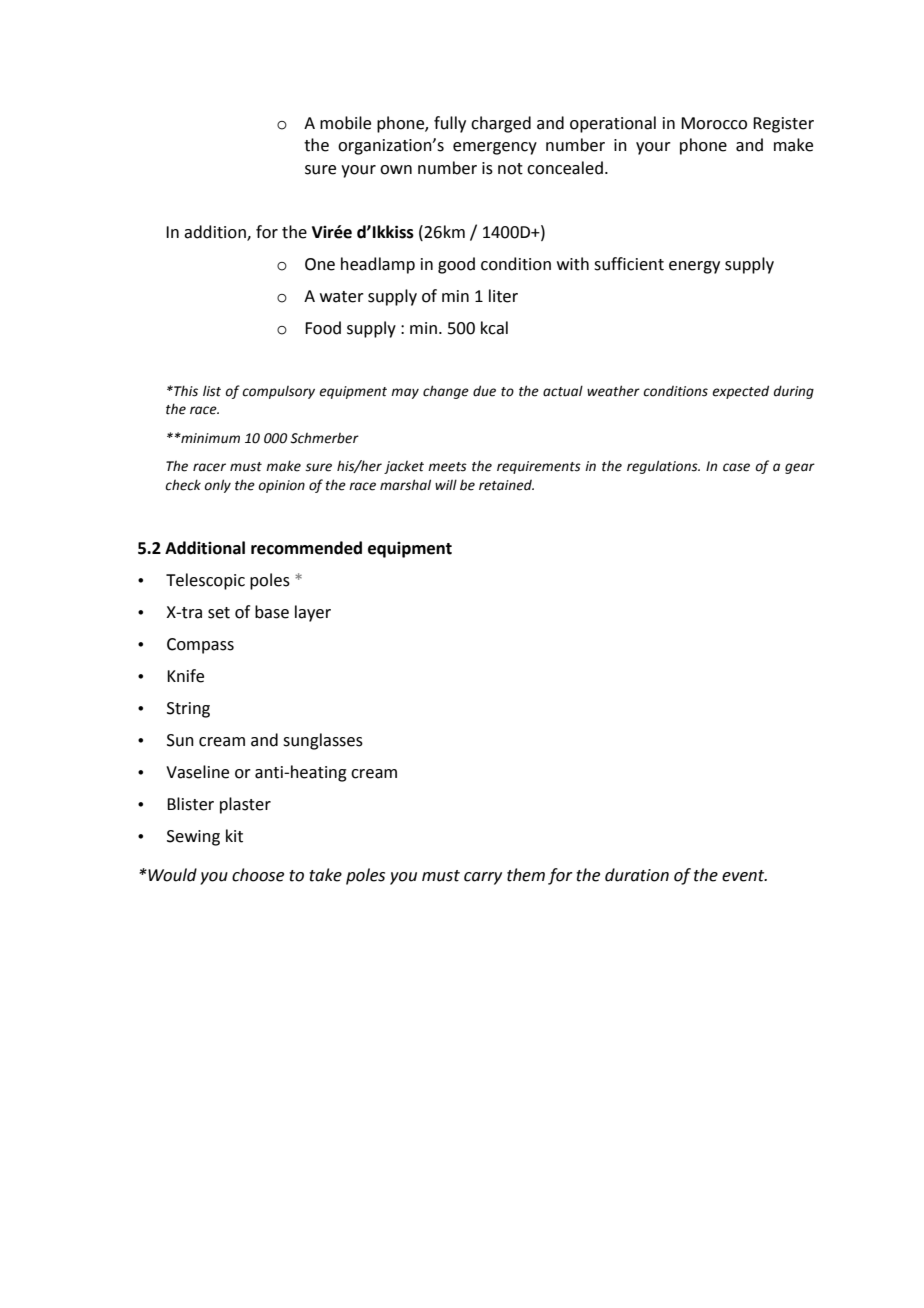 This image has width=924, height=1308. I want to click on event, so click(744, 876).
